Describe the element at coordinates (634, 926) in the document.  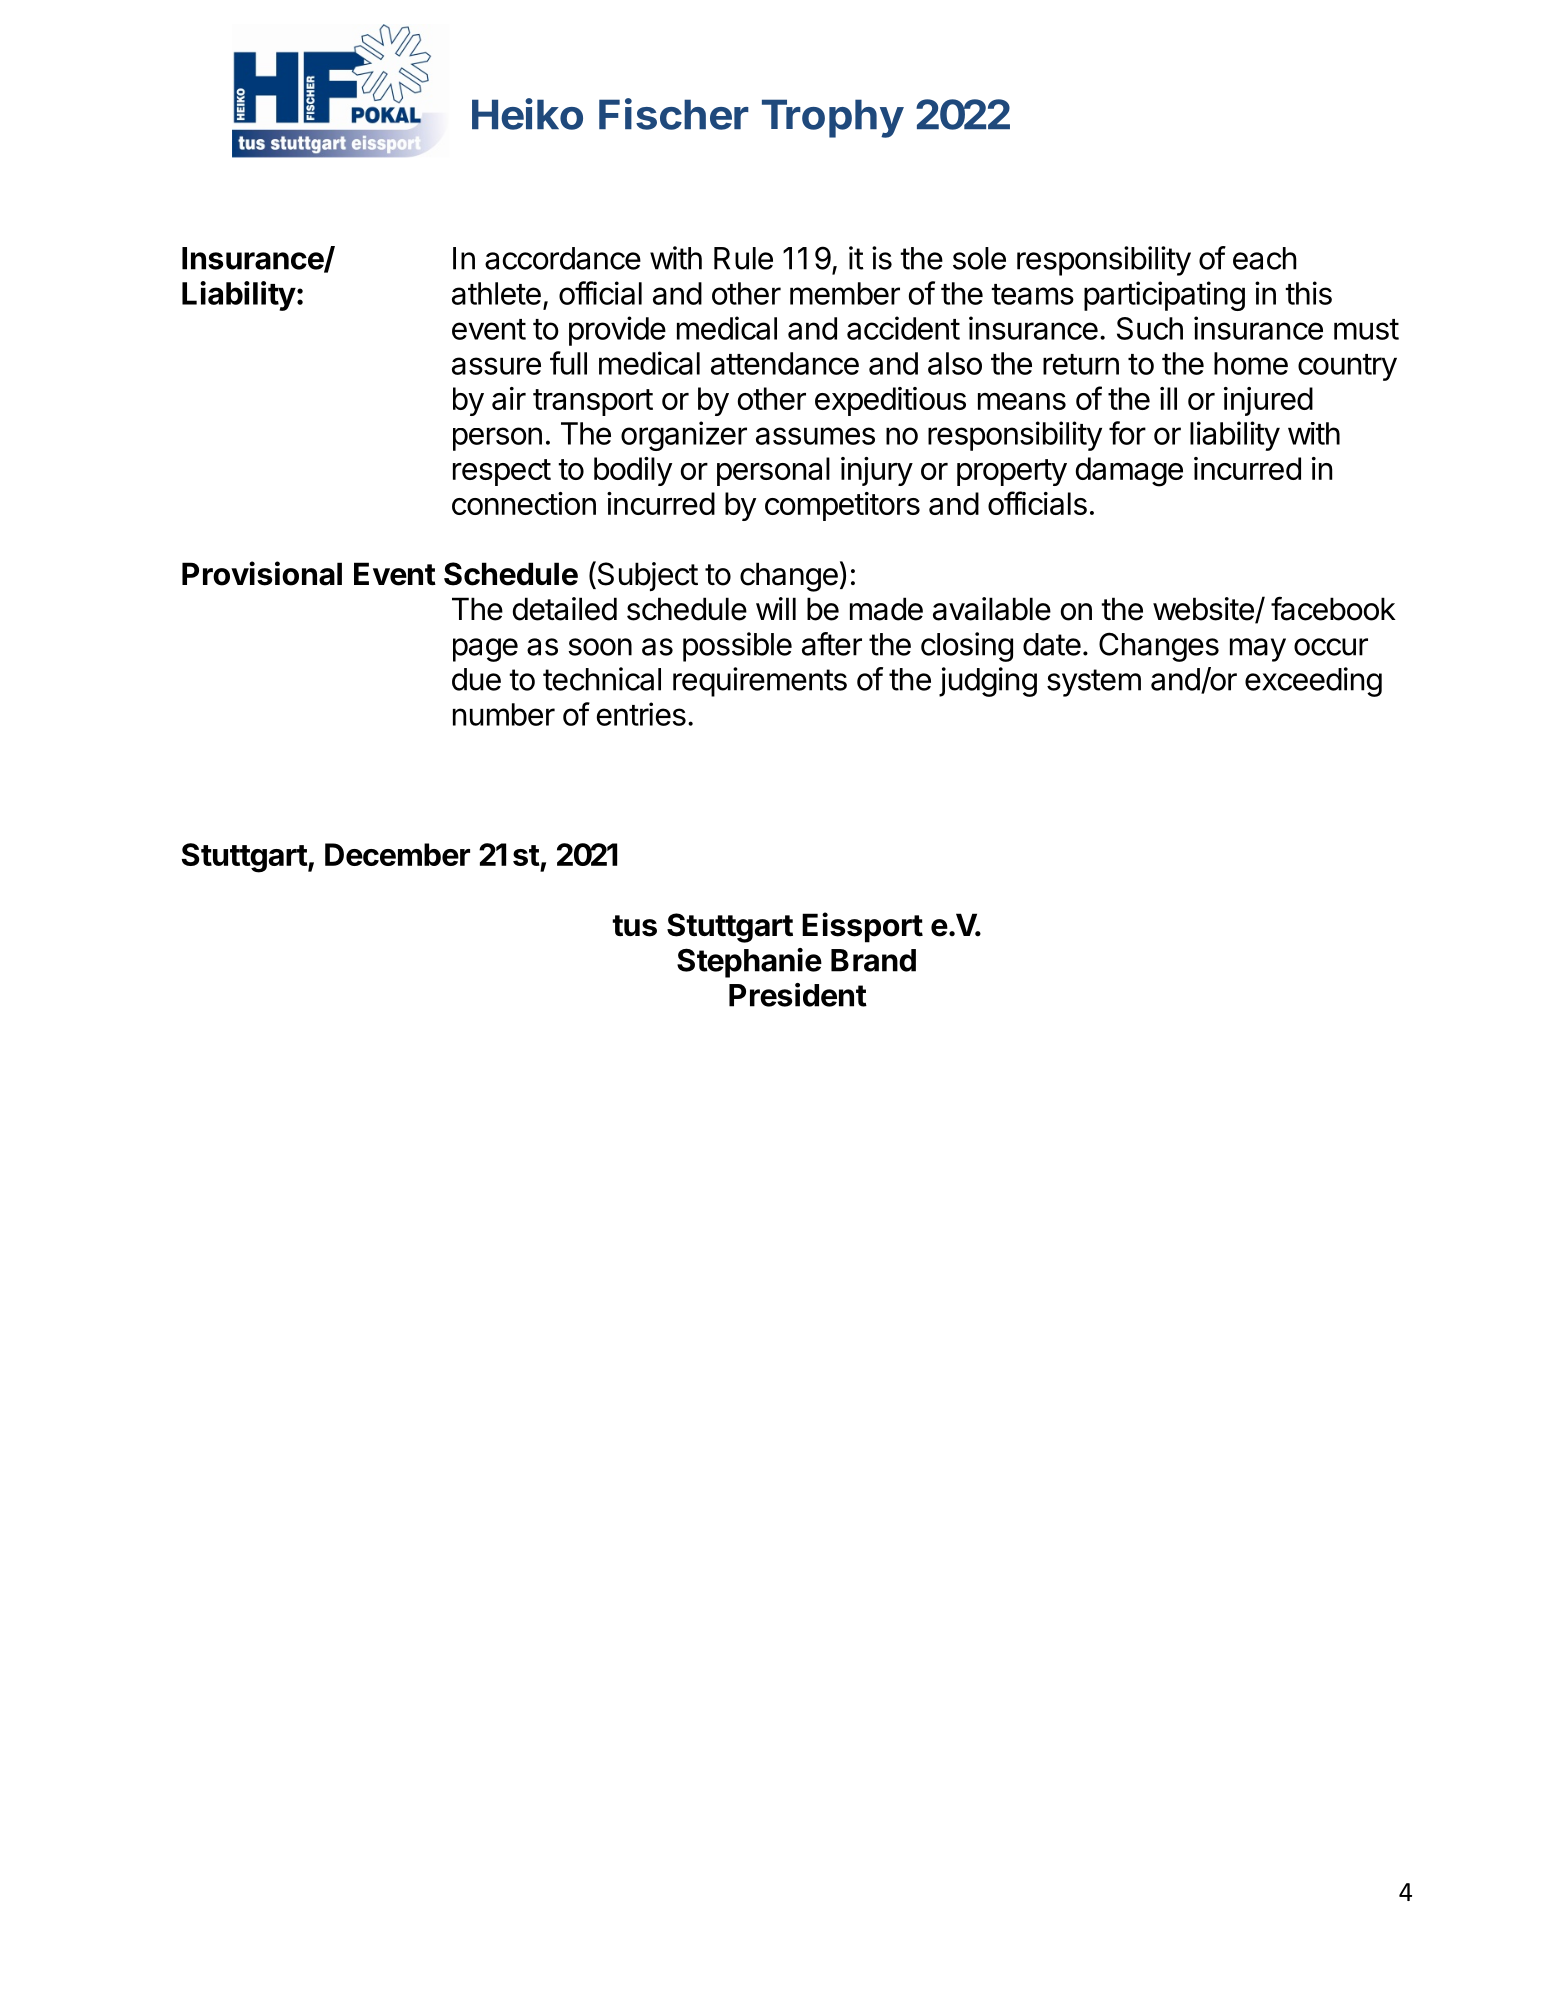
I see `tus` at that location.
